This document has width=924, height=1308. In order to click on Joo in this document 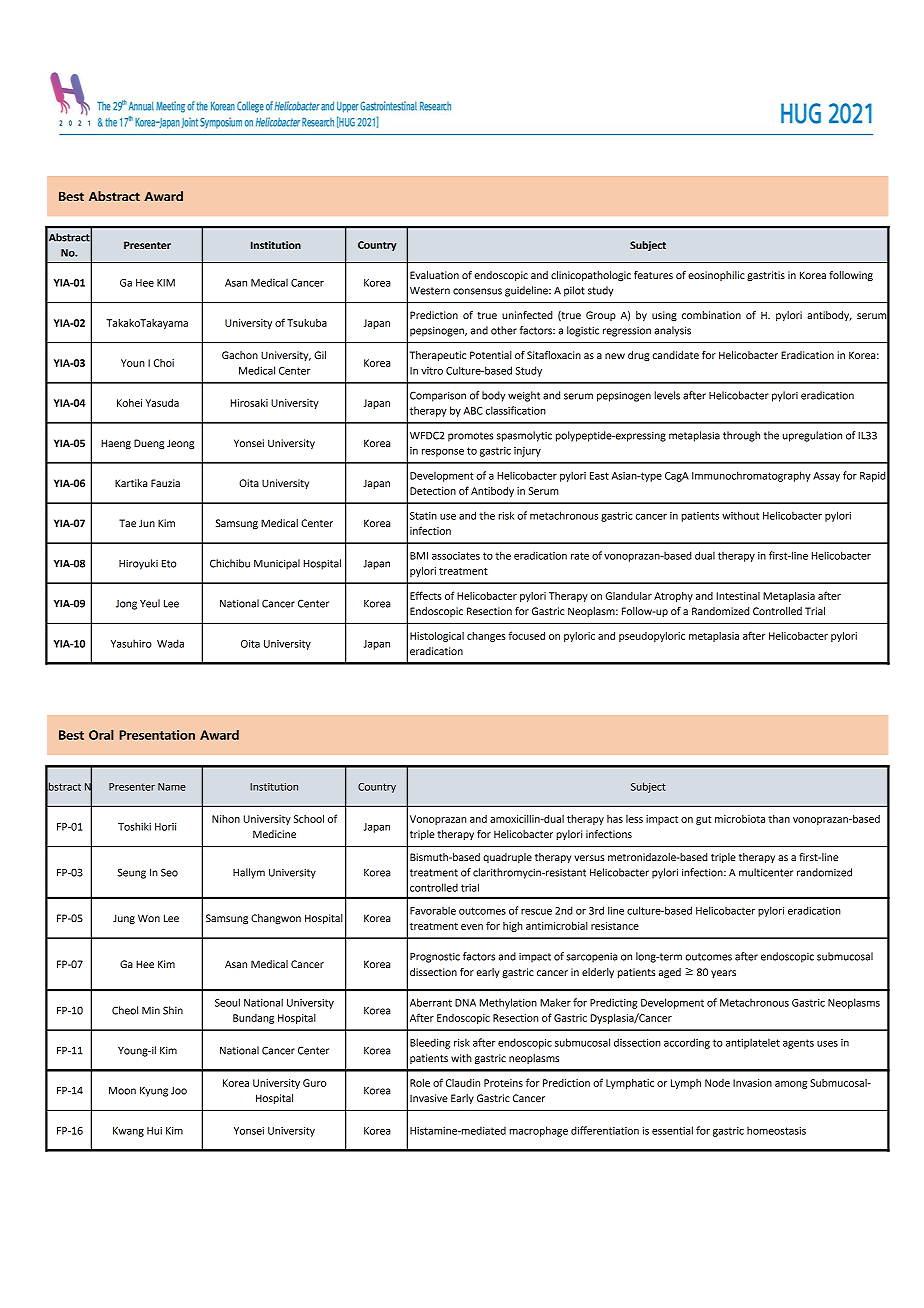, I will do `click(179, 1091)`.
